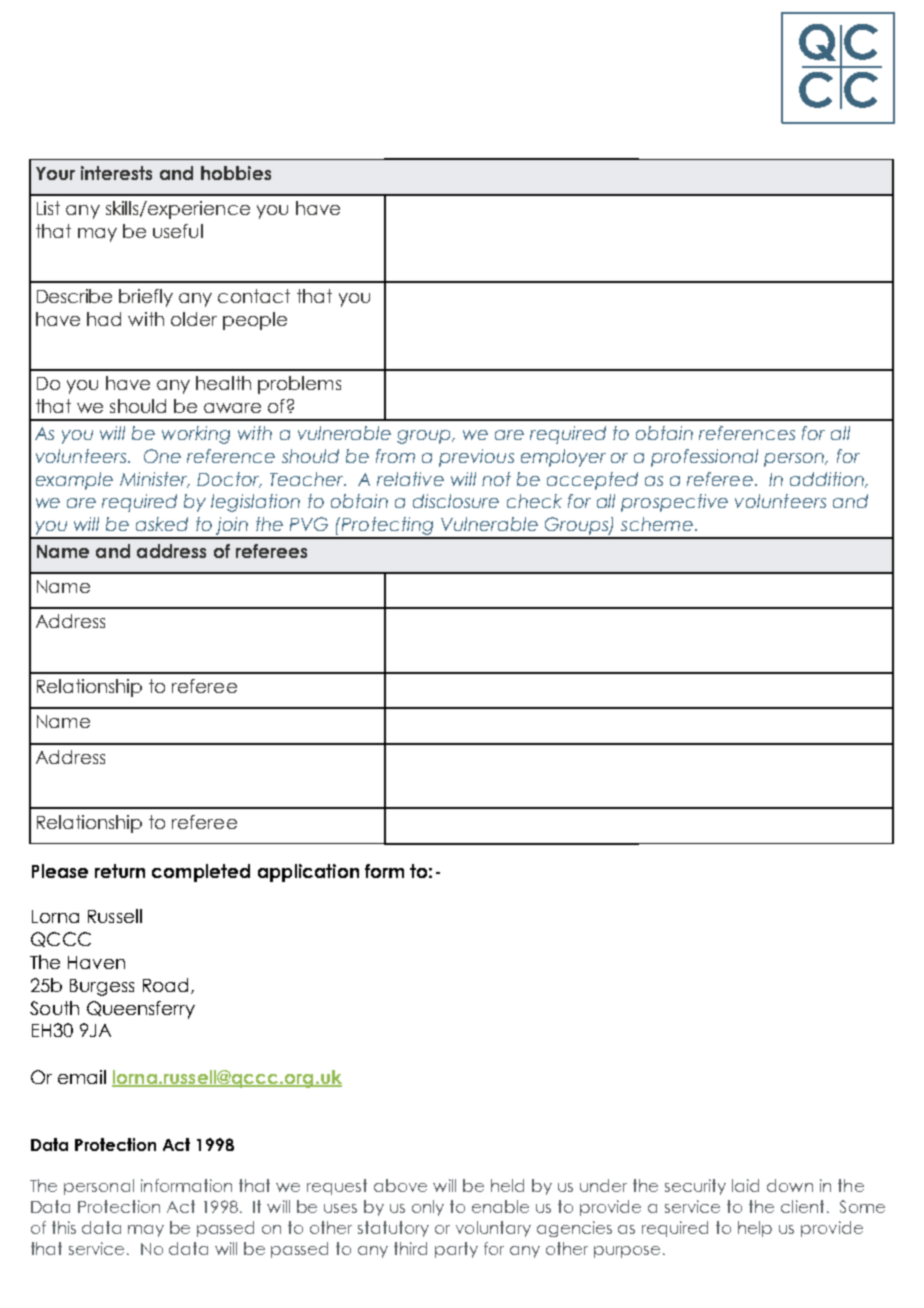 This image has height=1308, width=924. I want to click on application, so click(308, 873).
